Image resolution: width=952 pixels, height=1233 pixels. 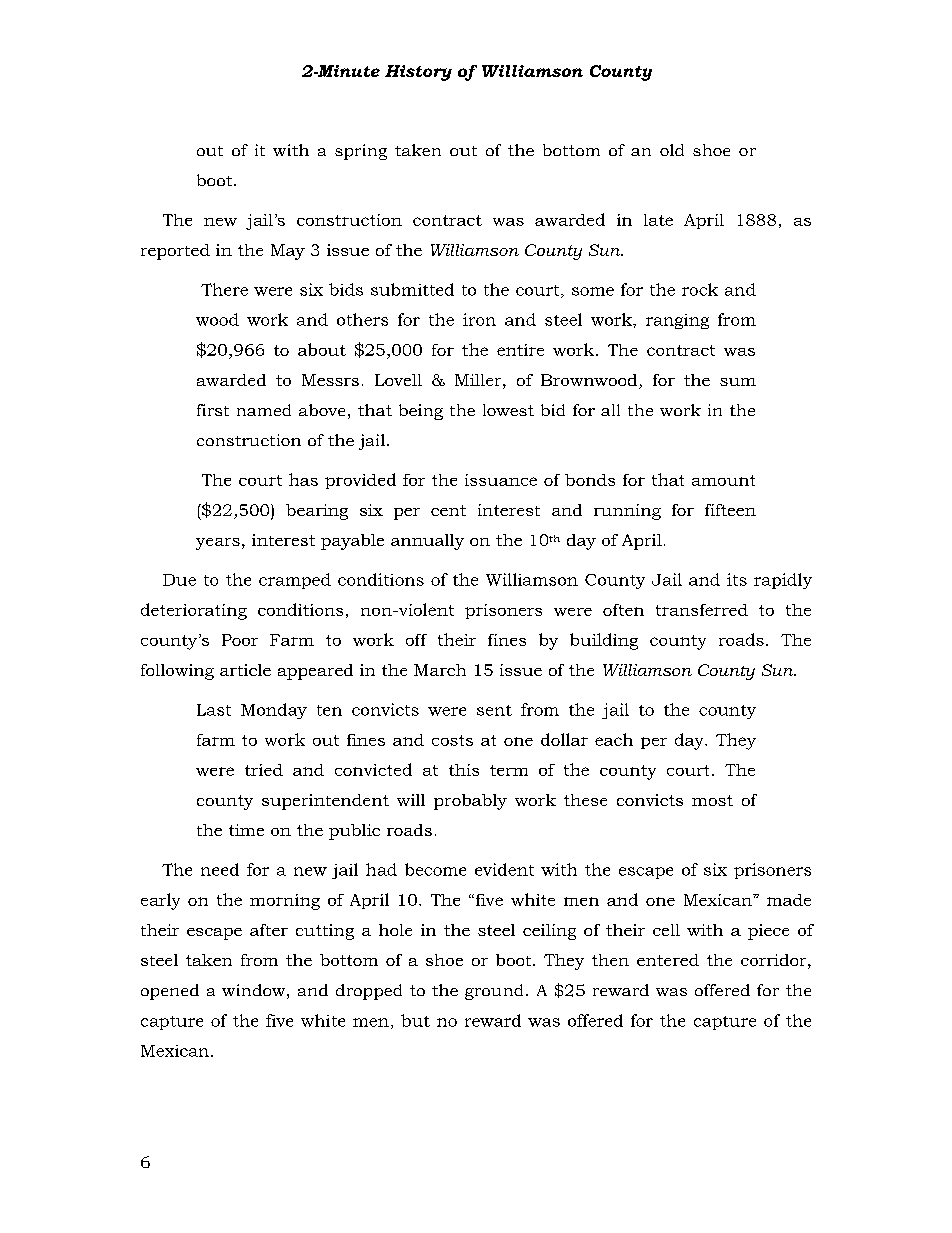 I want to click on old, so click(x=672, y=150).
